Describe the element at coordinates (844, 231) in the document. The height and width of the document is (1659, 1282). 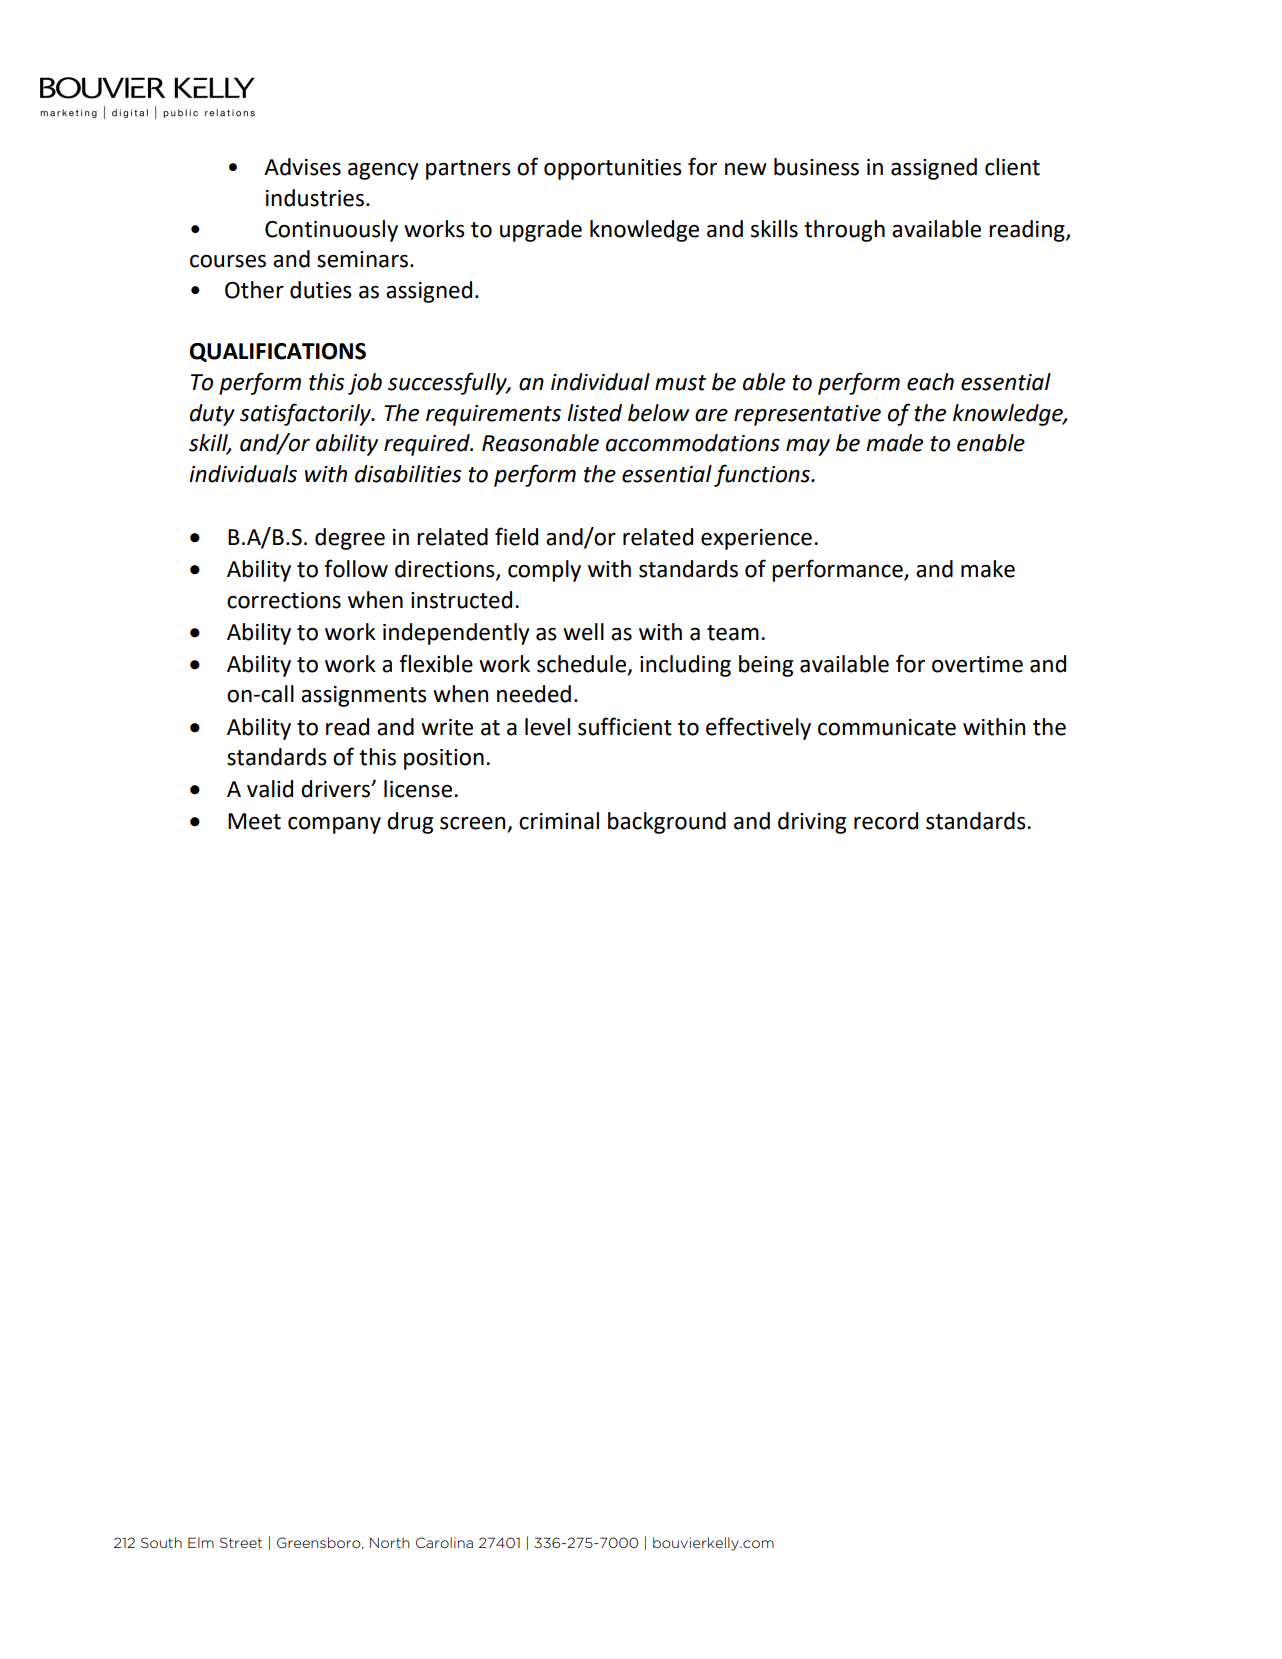
I see `through` at that location.
